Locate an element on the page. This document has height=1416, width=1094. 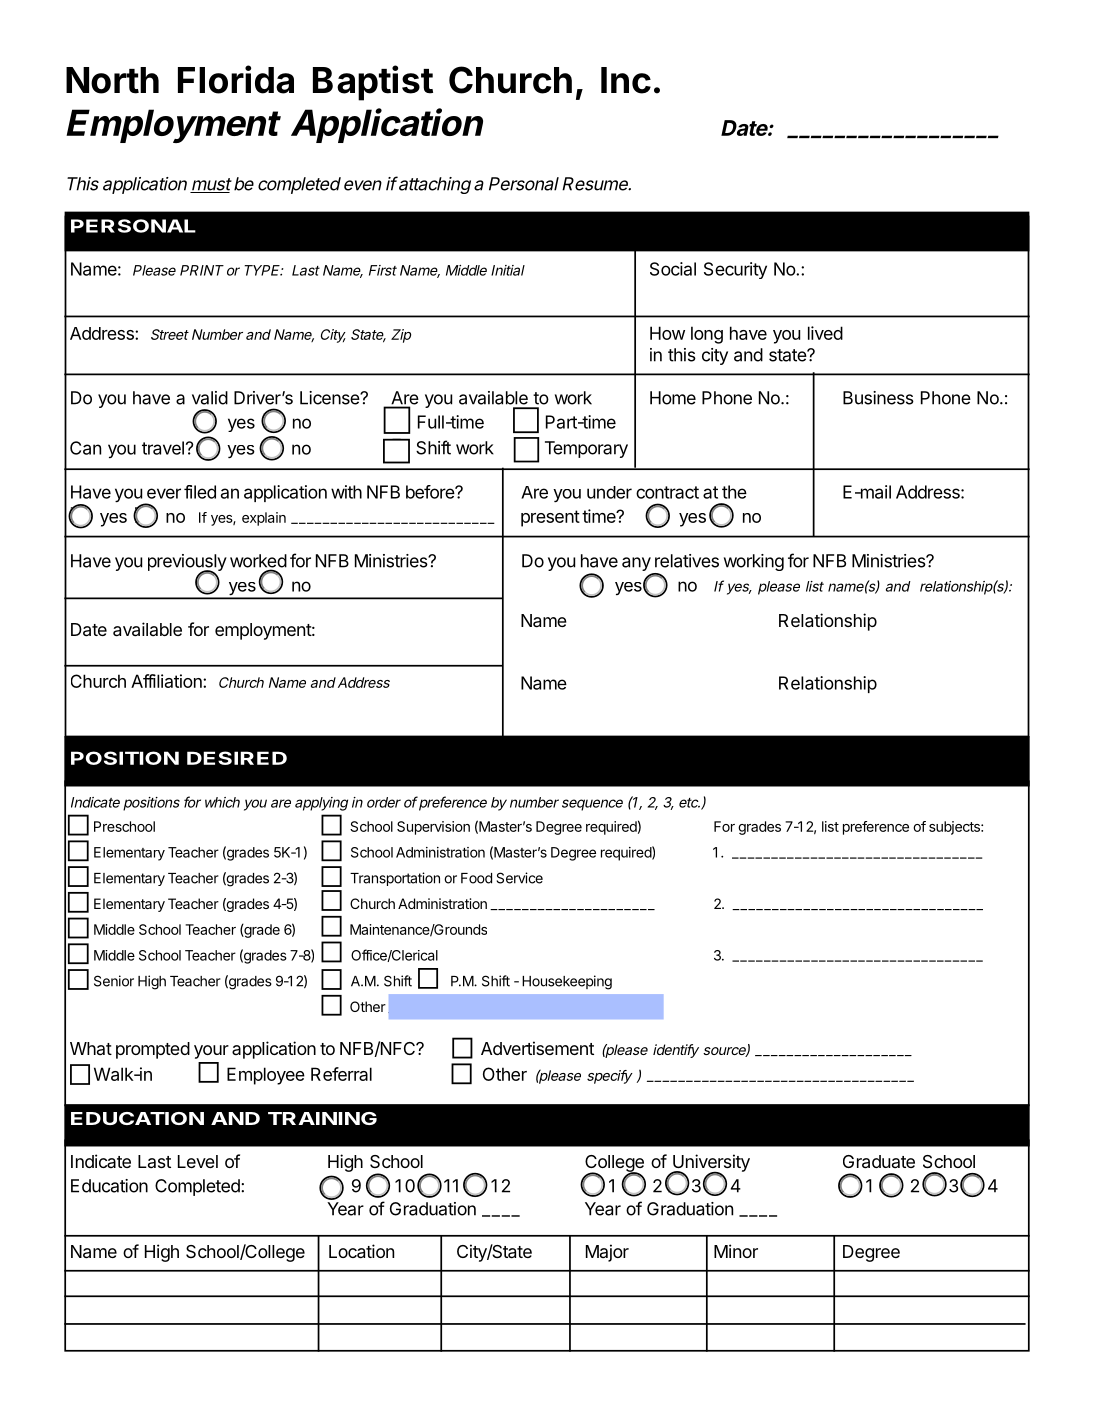
relatives is located at coordinates (687, 561).
